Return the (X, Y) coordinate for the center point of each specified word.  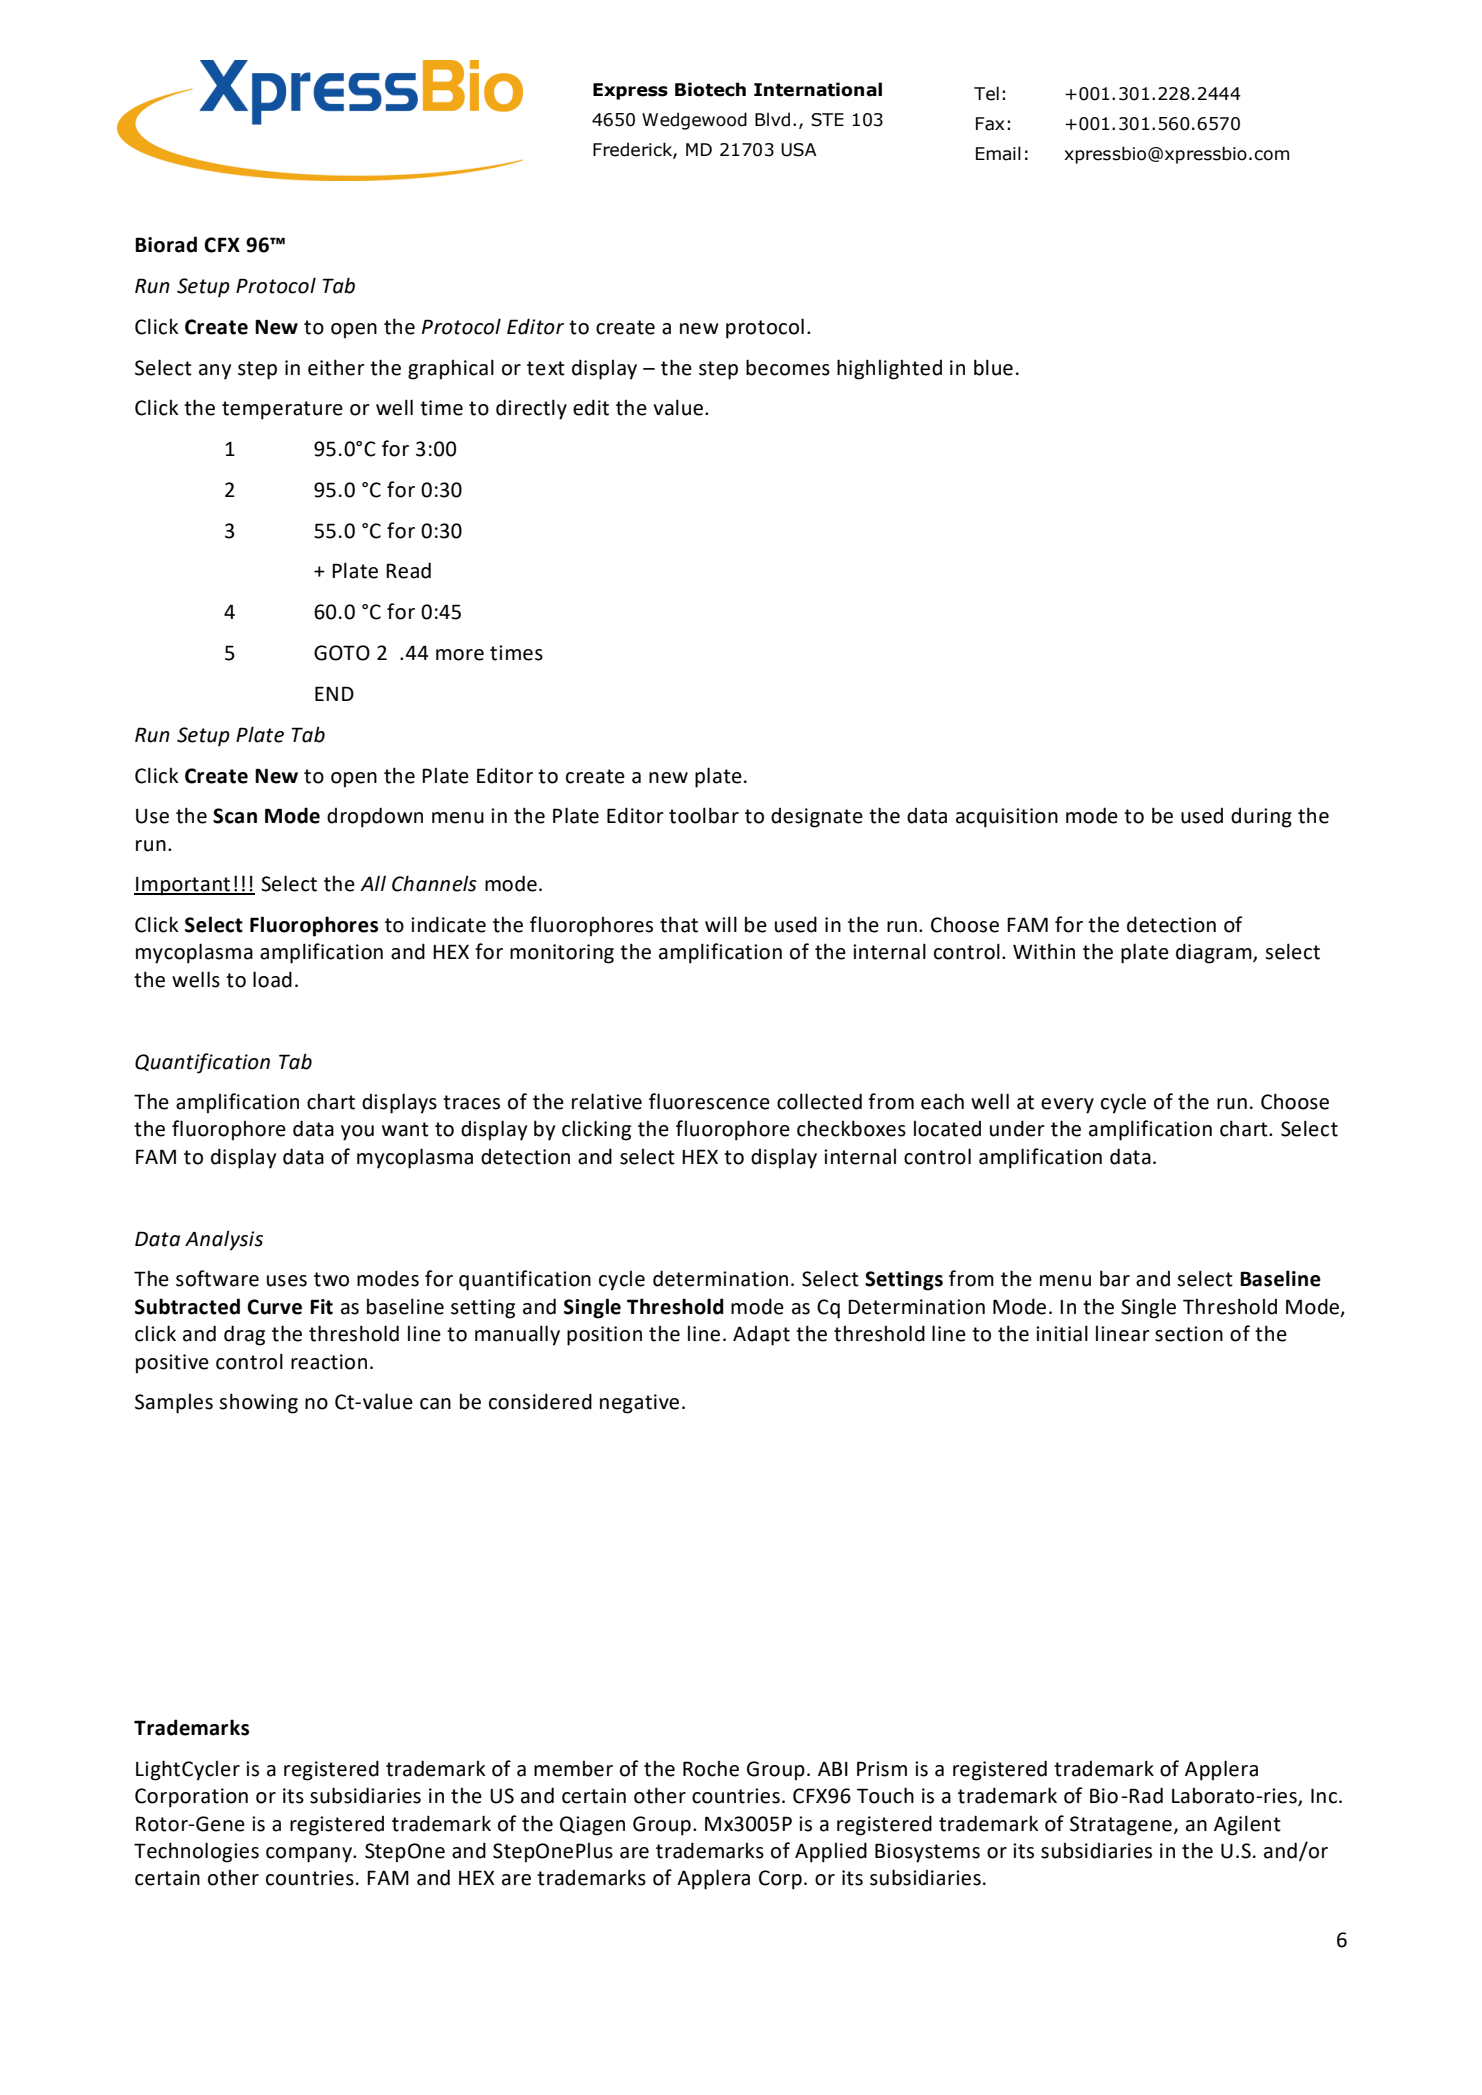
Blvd (772, 119)
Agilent (1247, 1825)
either (336, 367)
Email (998, 153)
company (310, 1855)
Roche (711, 1768)
